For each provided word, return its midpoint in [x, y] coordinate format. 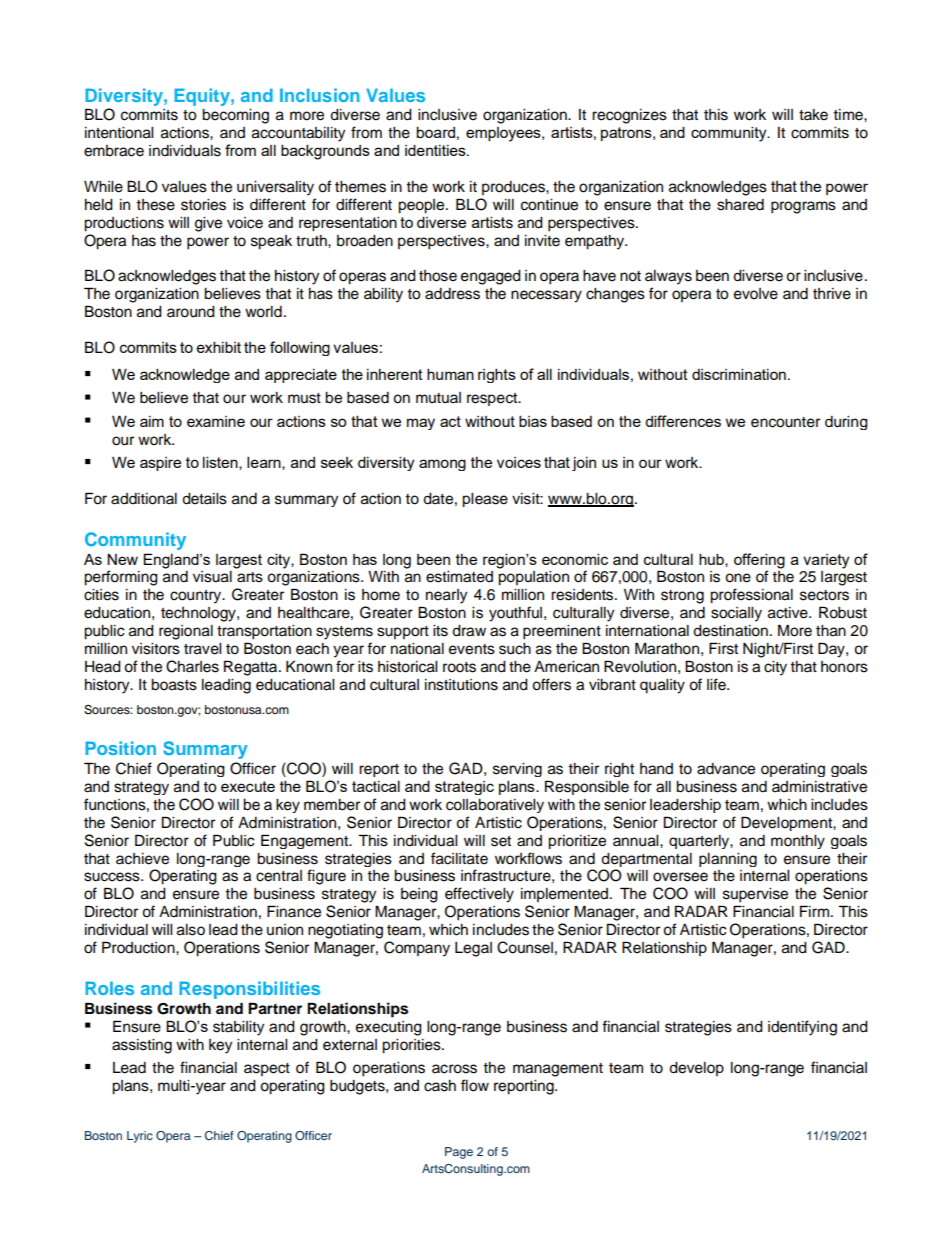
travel [202, 649]
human [450, 374]
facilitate [459, 858]
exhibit [219, 347]
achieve [142, 859]
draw [469, 631]
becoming [235, 116]
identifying [802, 1028]
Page [459, 1153]
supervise [755, 895]
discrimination [739, 374]
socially [736, 614]
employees [504, 134]
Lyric [140, 1137]
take [813, 115]
